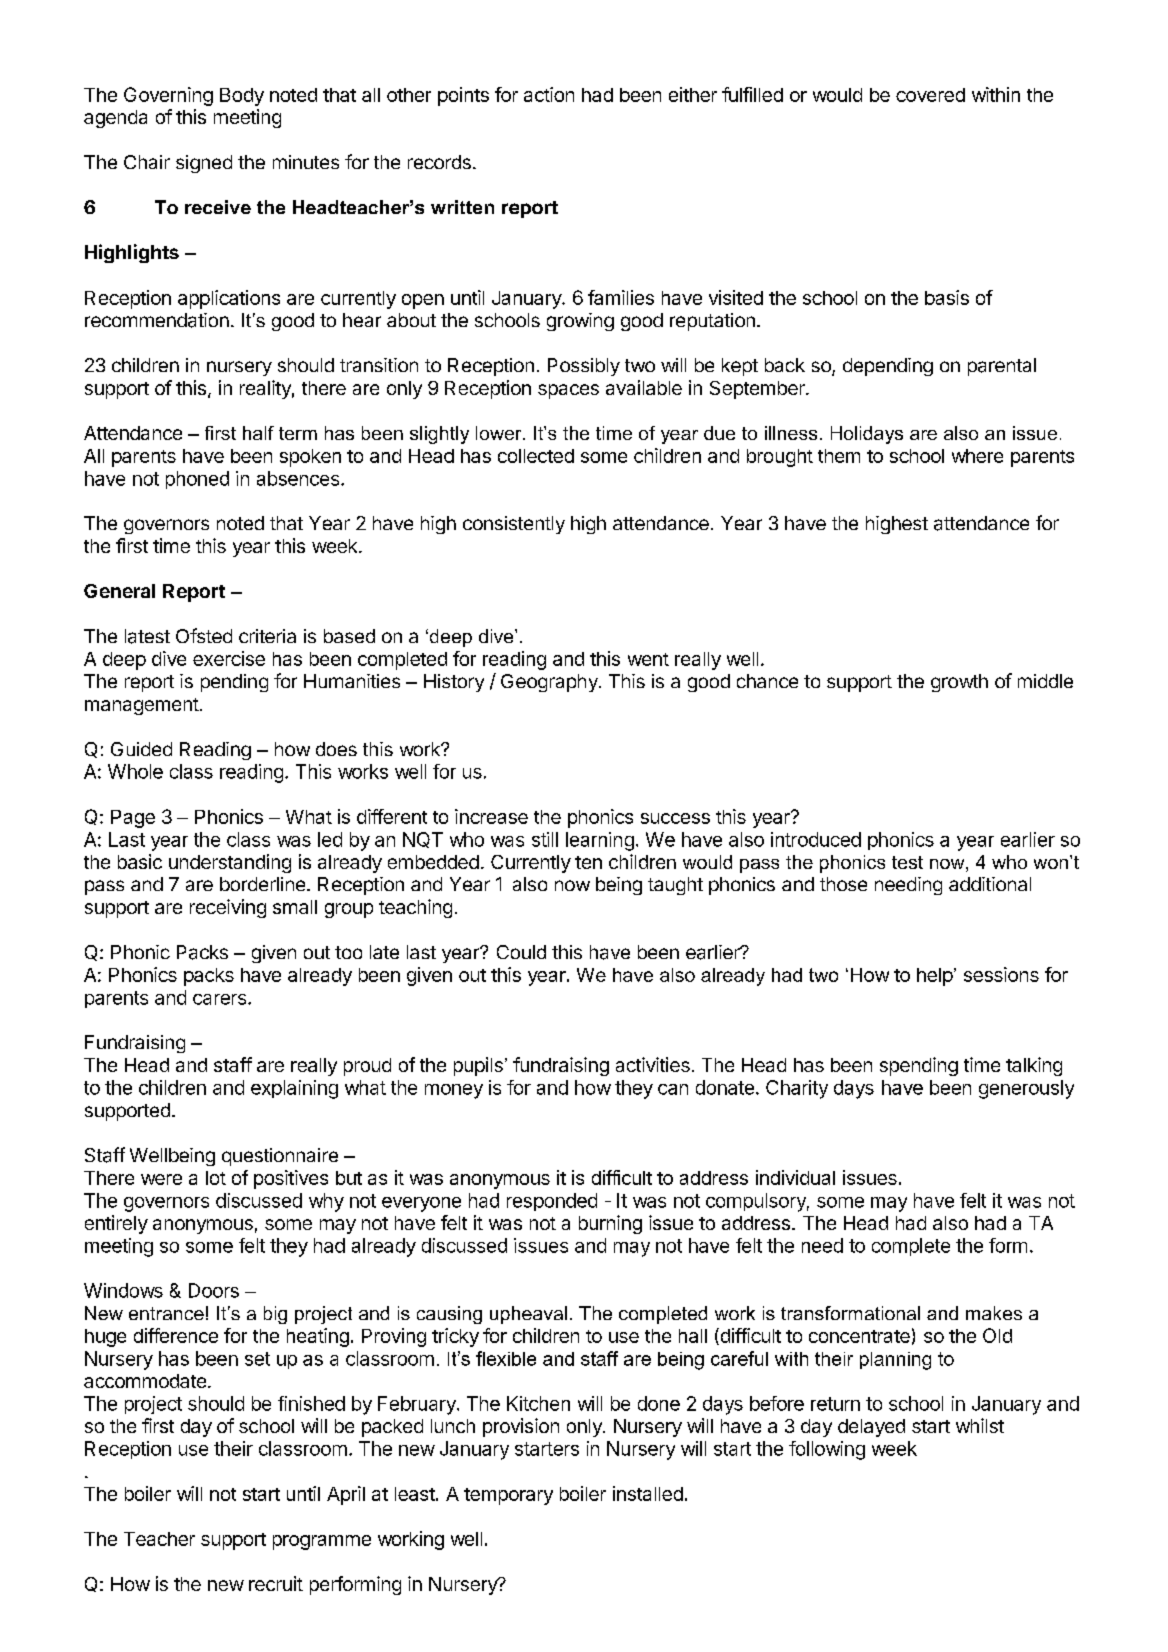 This page has width=1168, height=1652. Describe the element at coordinates (980, 1425) in the page. I see `whilst` at that location.
